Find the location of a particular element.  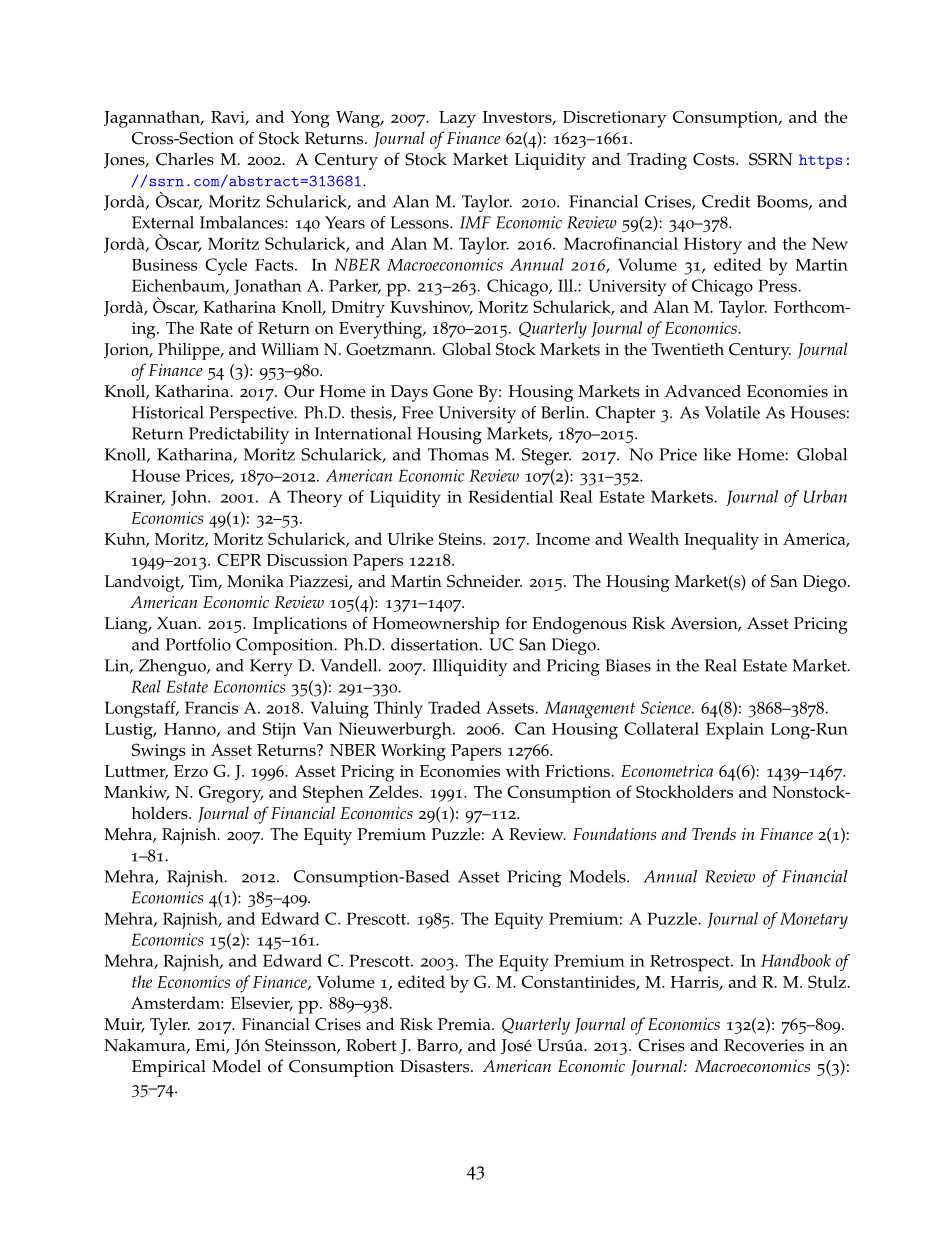

Schneider is located at coordinates (484, 581).
